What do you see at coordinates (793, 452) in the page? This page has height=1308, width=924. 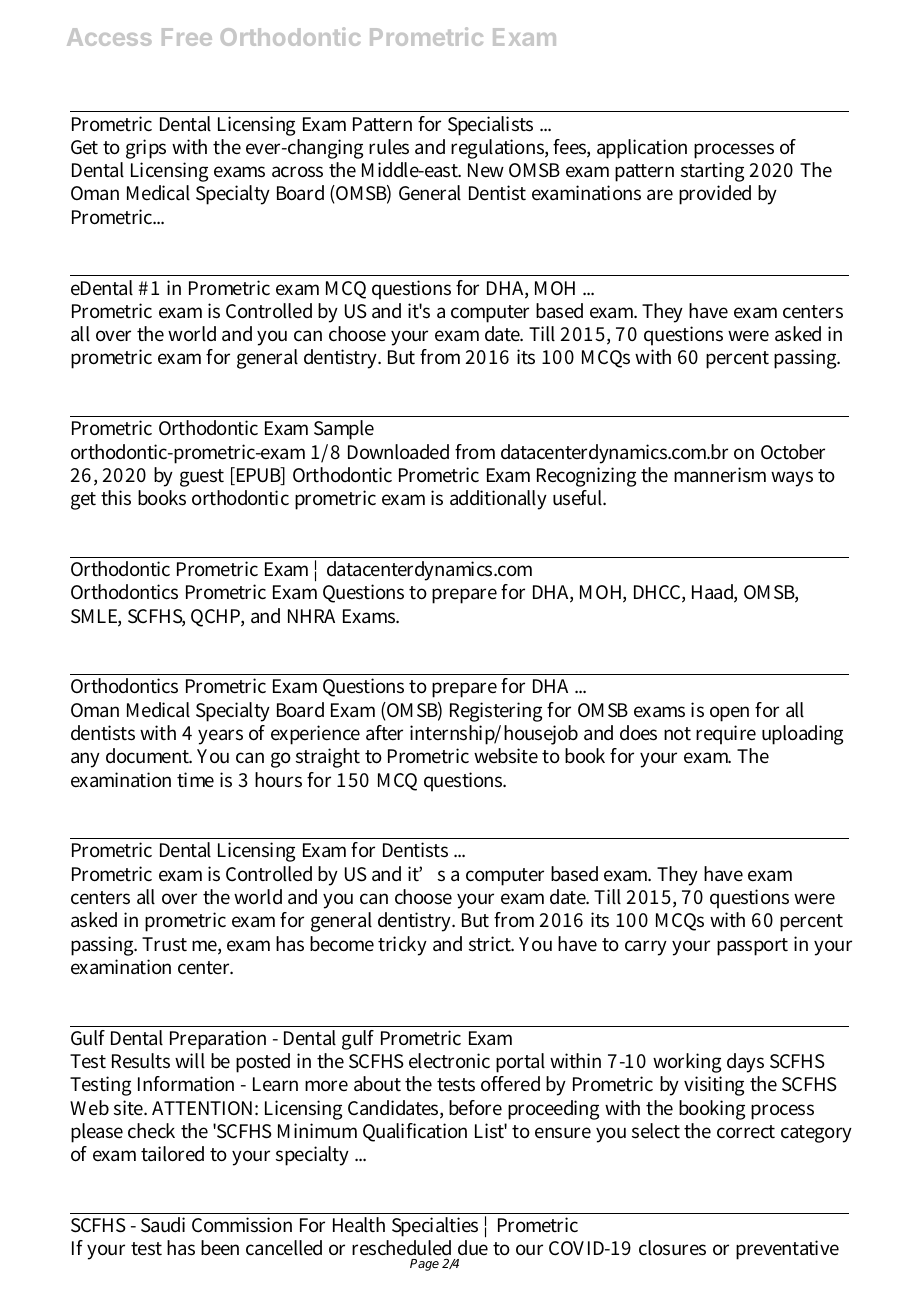 I see `October` at bounding box center [793, 452].
